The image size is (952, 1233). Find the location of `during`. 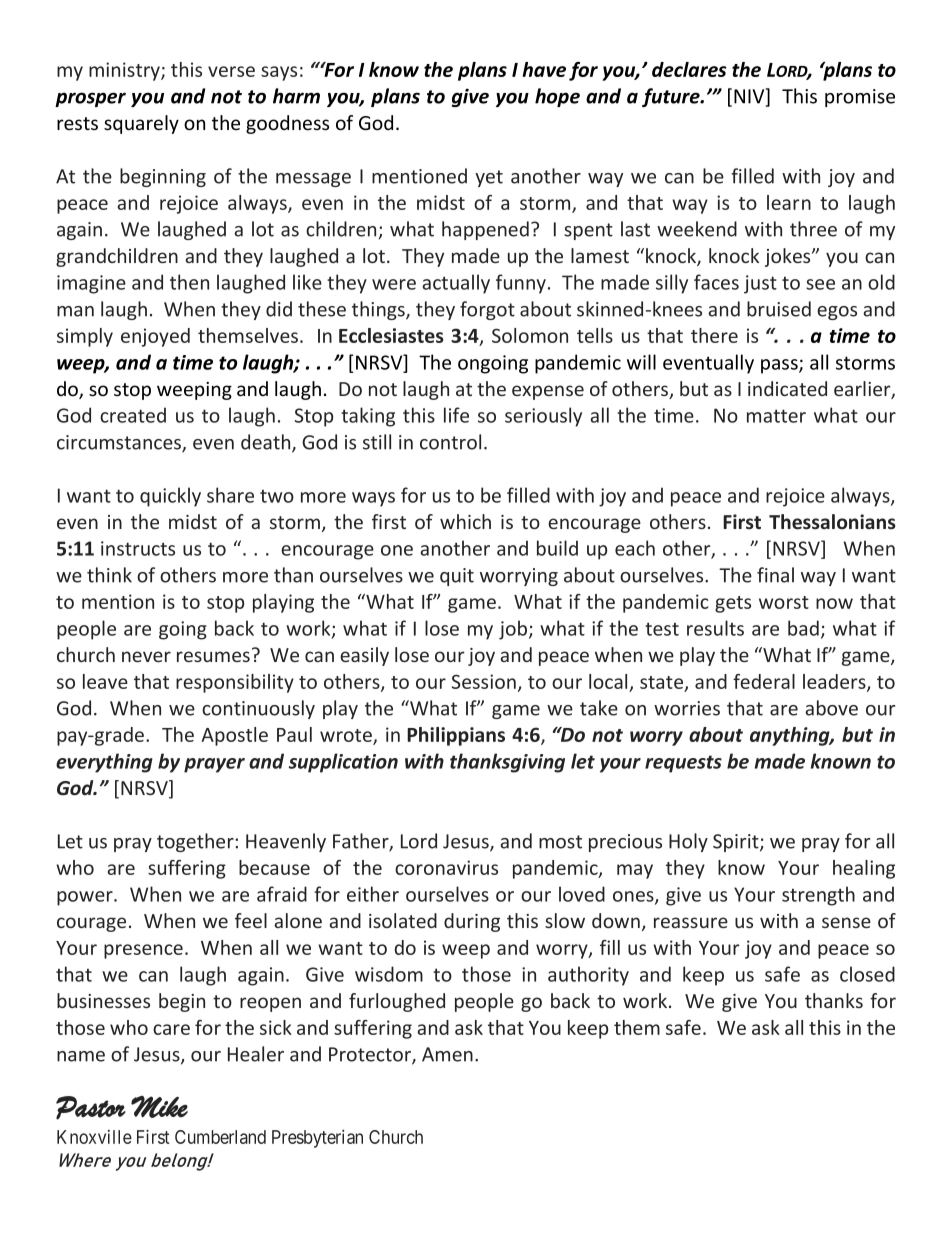

during is located at coordinates (472, 922).
